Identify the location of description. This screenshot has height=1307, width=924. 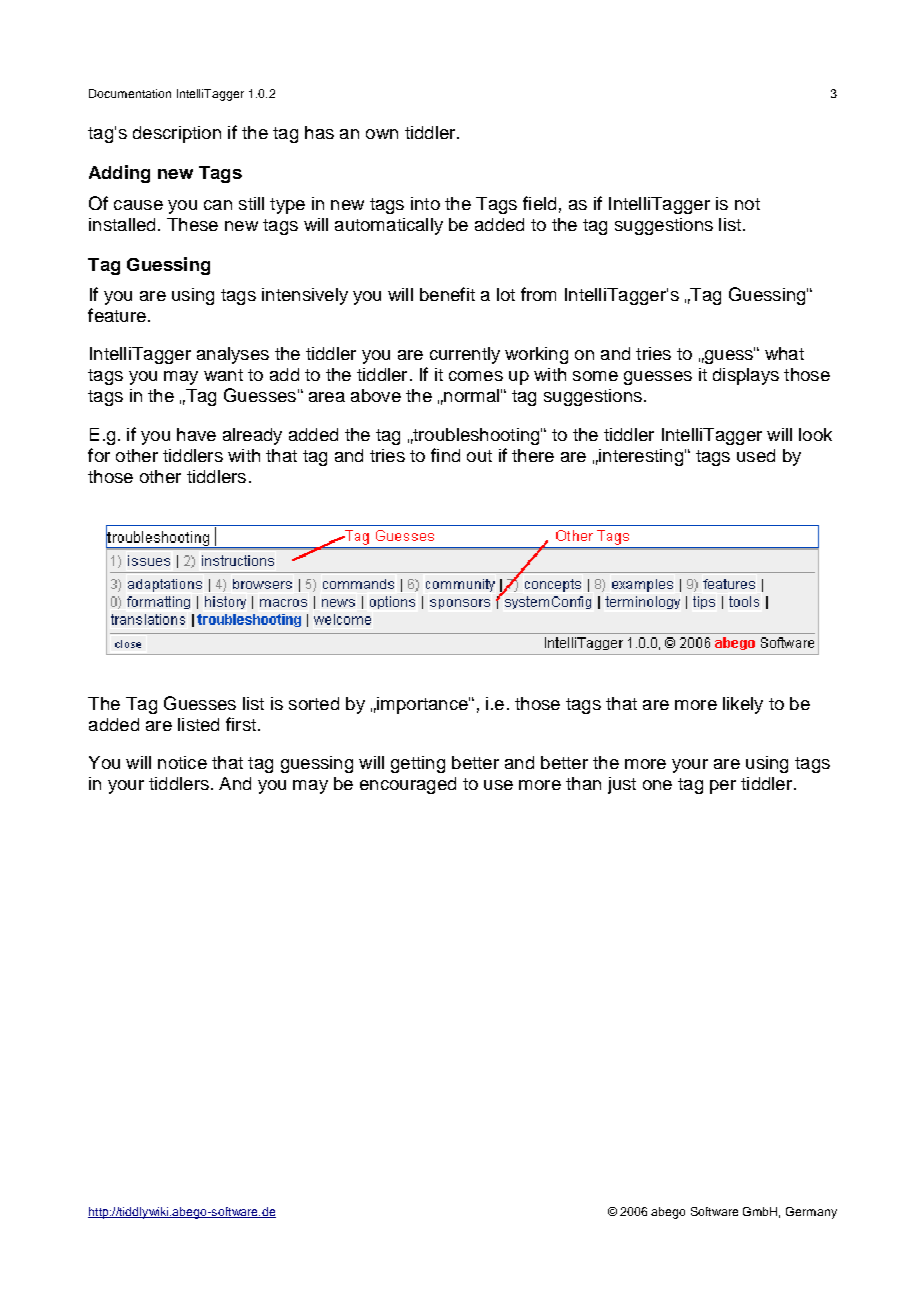
(177, 134).
